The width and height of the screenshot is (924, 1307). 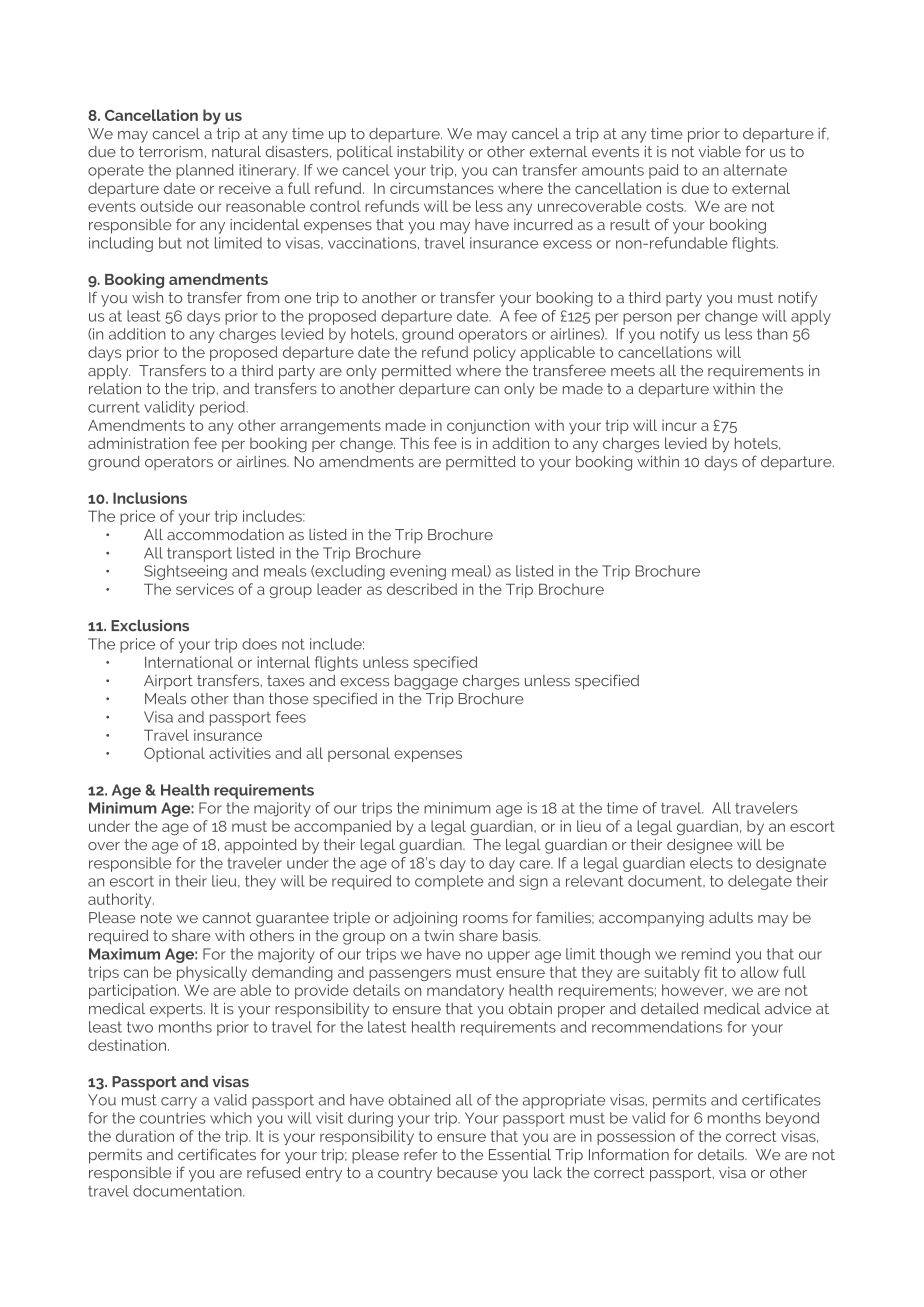 What do you see at coordinates (260, 846) in the screenshot?
I see `appointed` at bounding box center [260, 846].
